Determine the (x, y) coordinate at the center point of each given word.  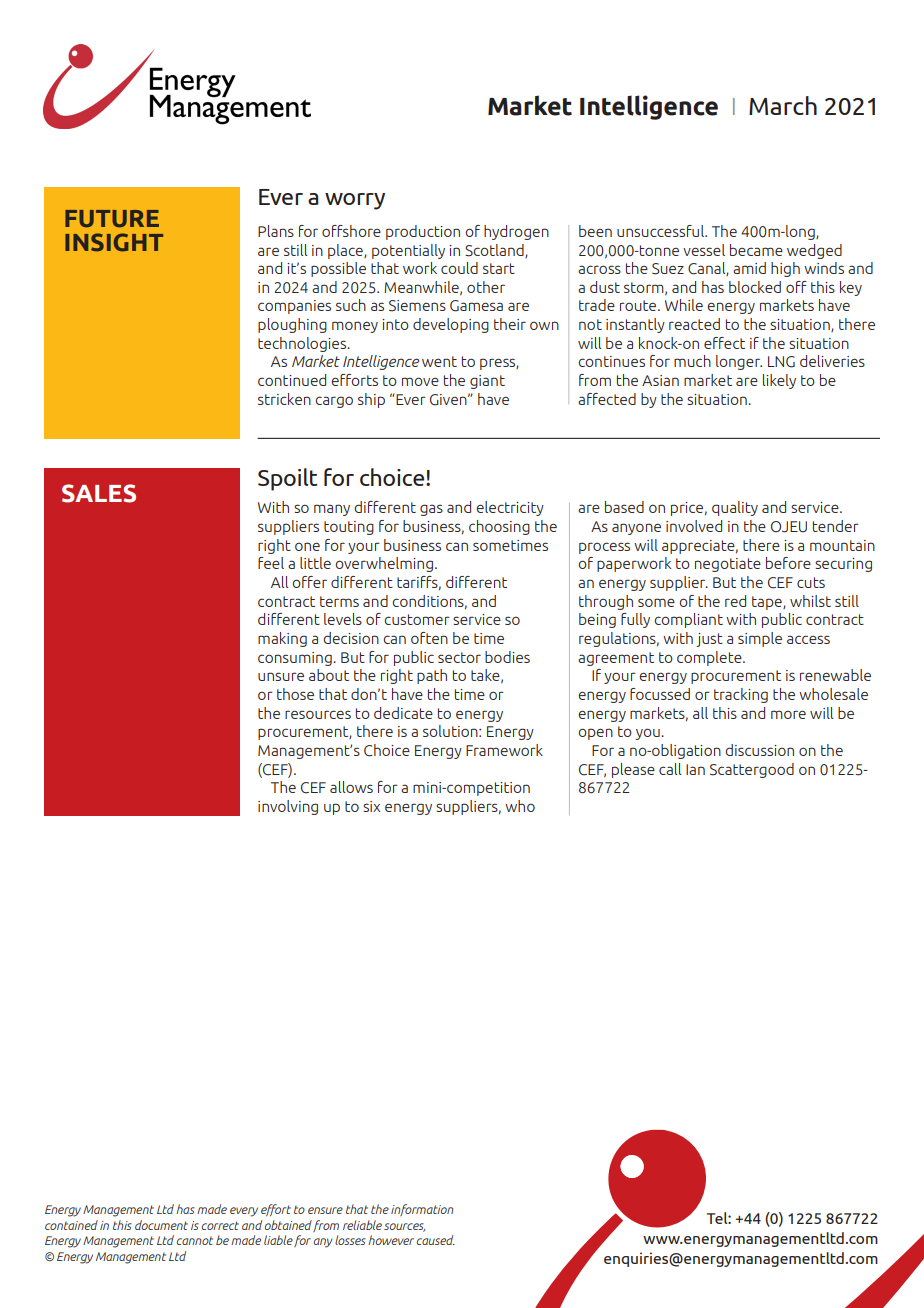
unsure (281, 676)
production (423, 232)
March (783, 105)
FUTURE (112, 219)
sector (459, 657)
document (161, 1225)
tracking (741, 695)
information (422, 1210)
